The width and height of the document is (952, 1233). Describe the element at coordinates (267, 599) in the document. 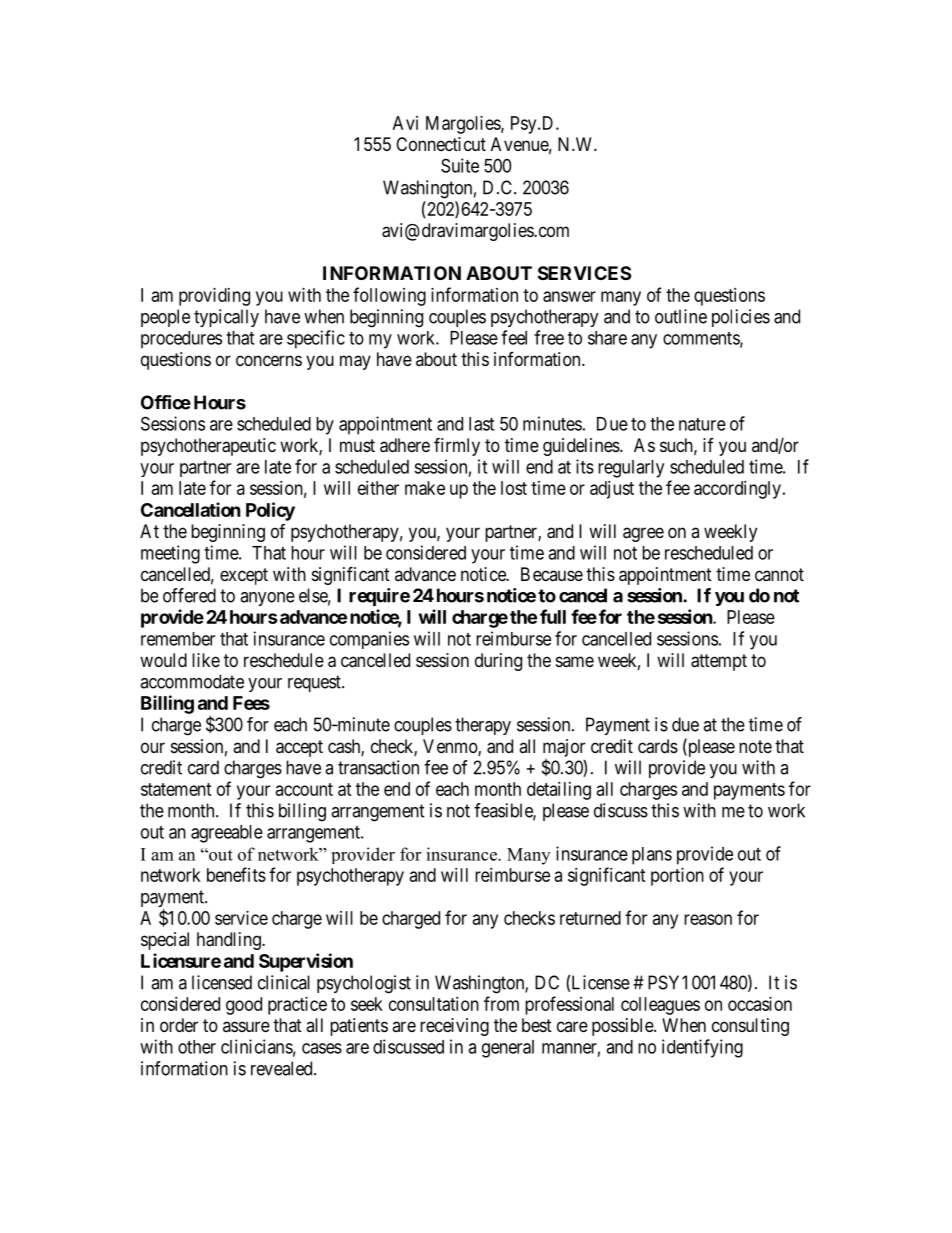

I see `anyone` at that location.
